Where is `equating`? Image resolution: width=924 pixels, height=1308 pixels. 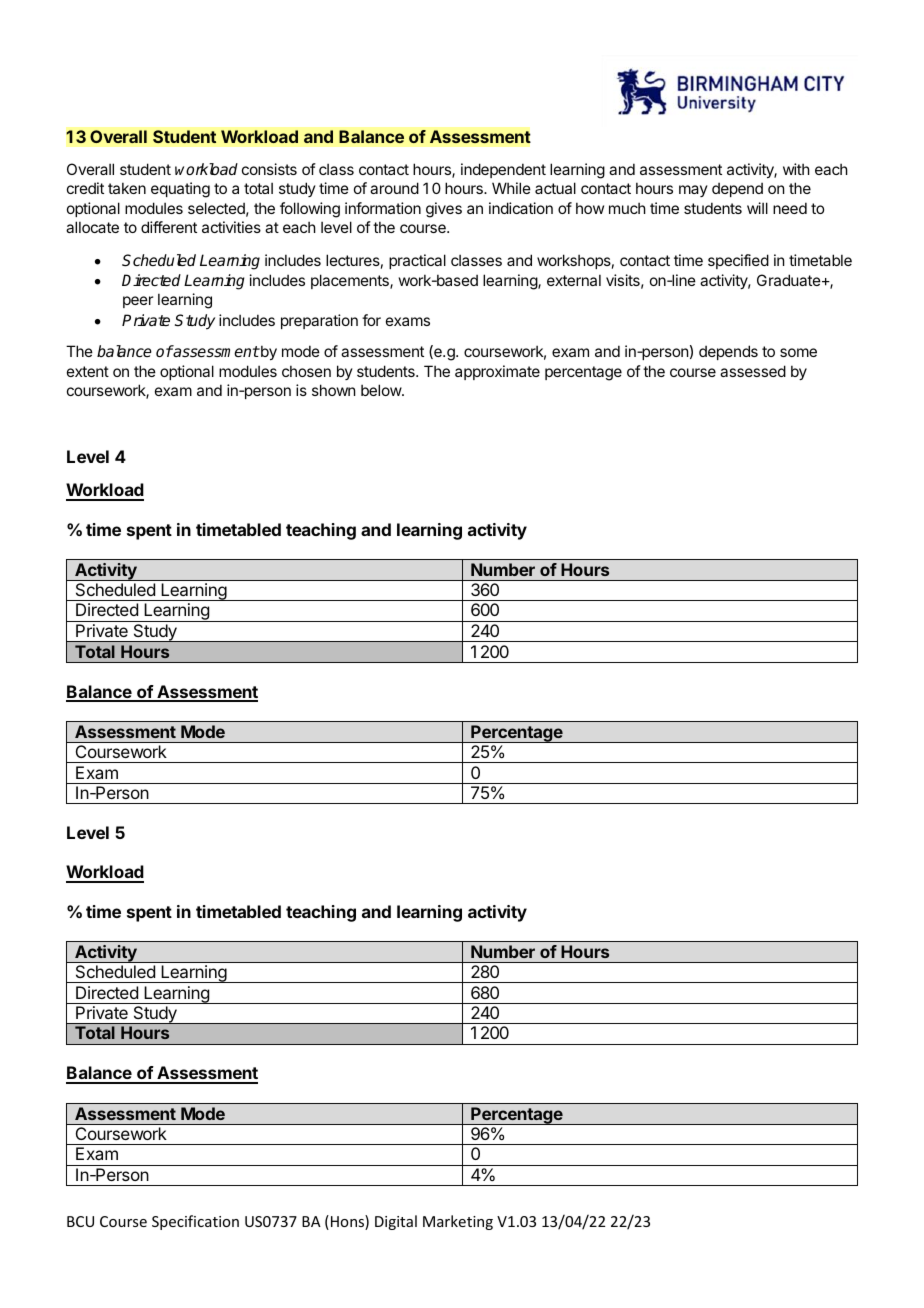
equating is located at coordinates (180, 190).
